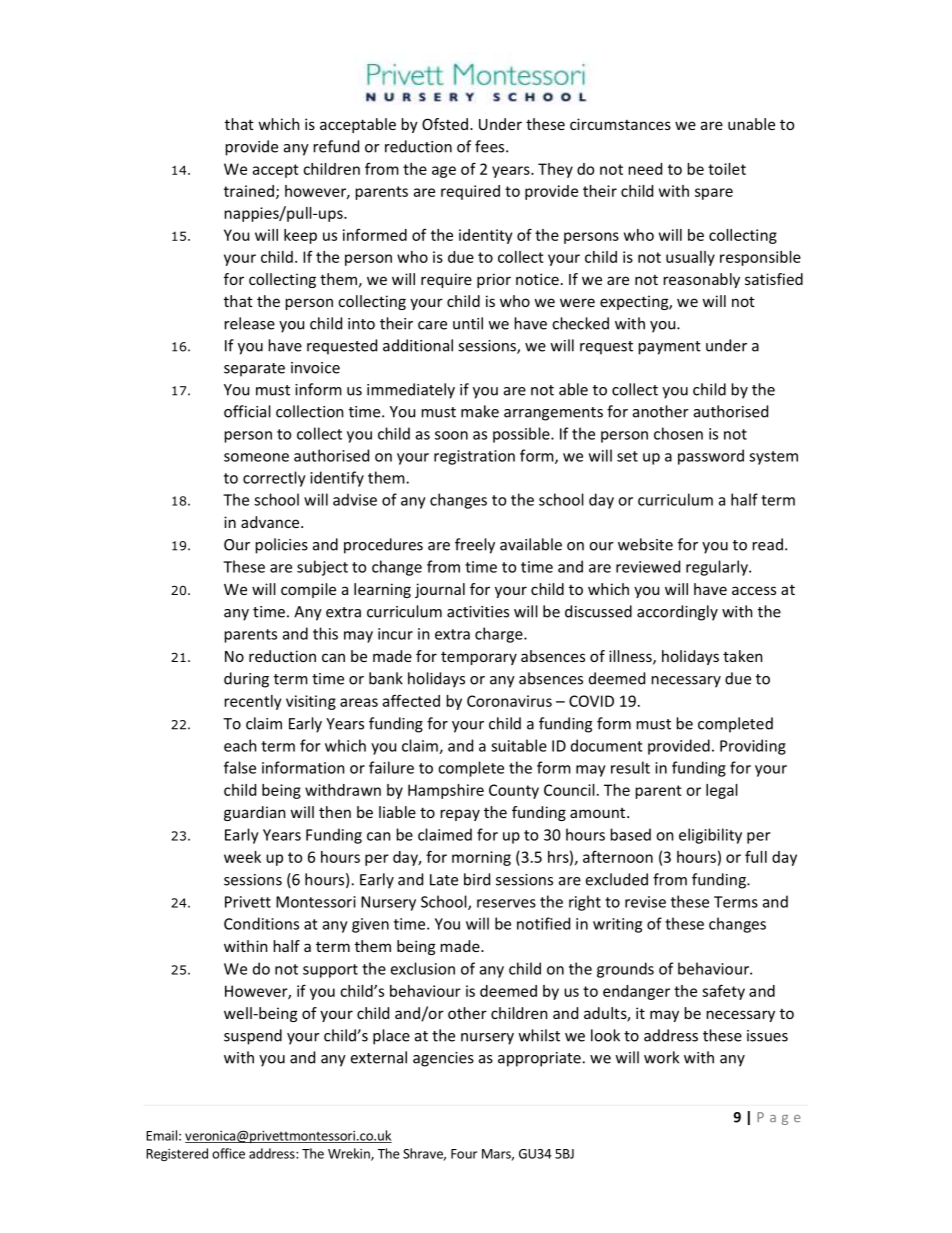 This page has width=952, height=1233. What do you see at coordinates (228, 1153) in the page?
I see `office` at bounding box center [228, 1153].
